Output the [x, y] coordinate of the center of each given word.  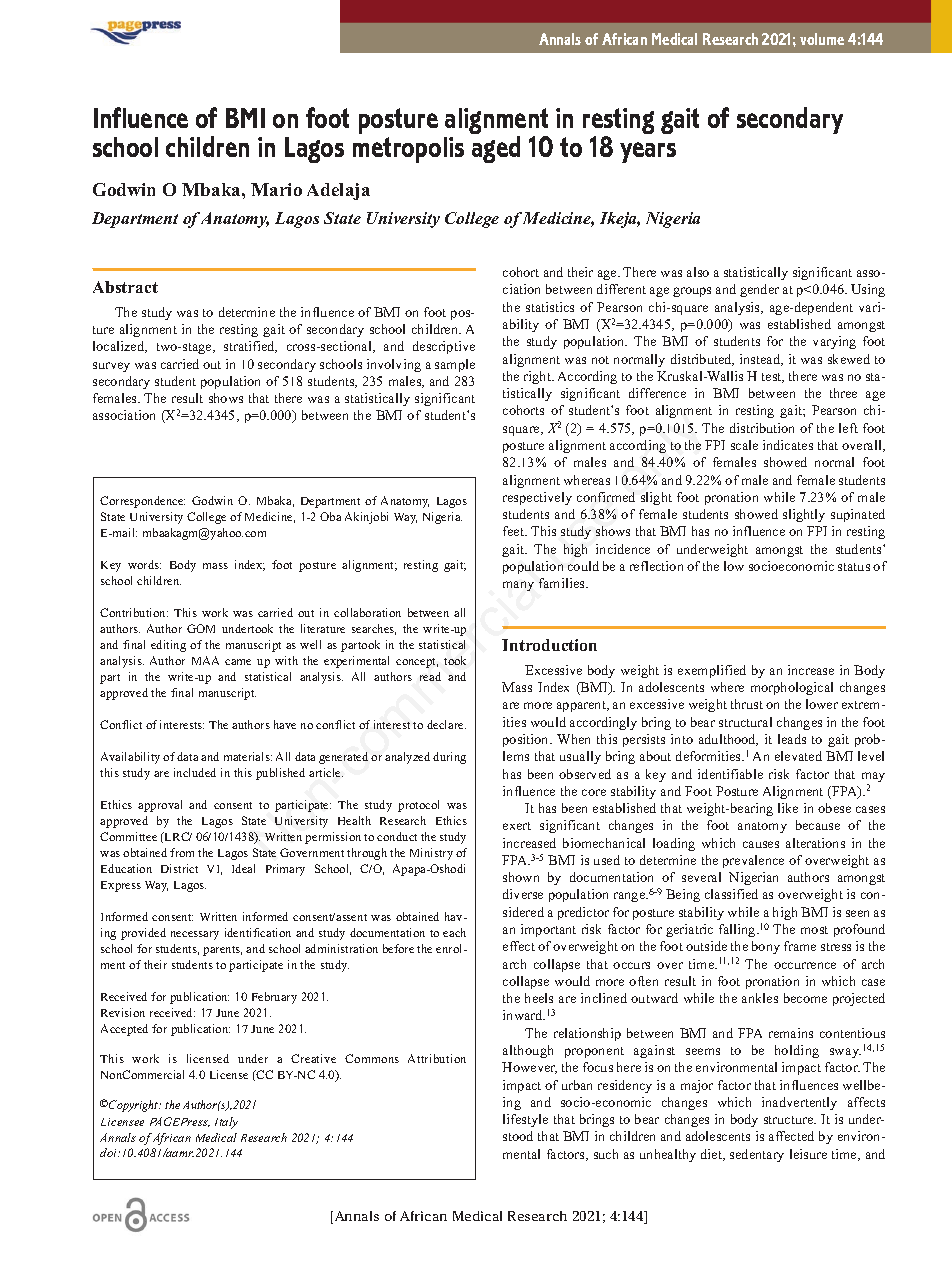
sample [455, 365]
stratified [250, 347]
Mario [276, 189]
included [195, 772]
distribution [762, 428]
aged [496, 149]
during [449, 758]
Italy [226, 1123]
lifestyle [525, 1120]
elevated [798, 756]
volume [822, 39]
